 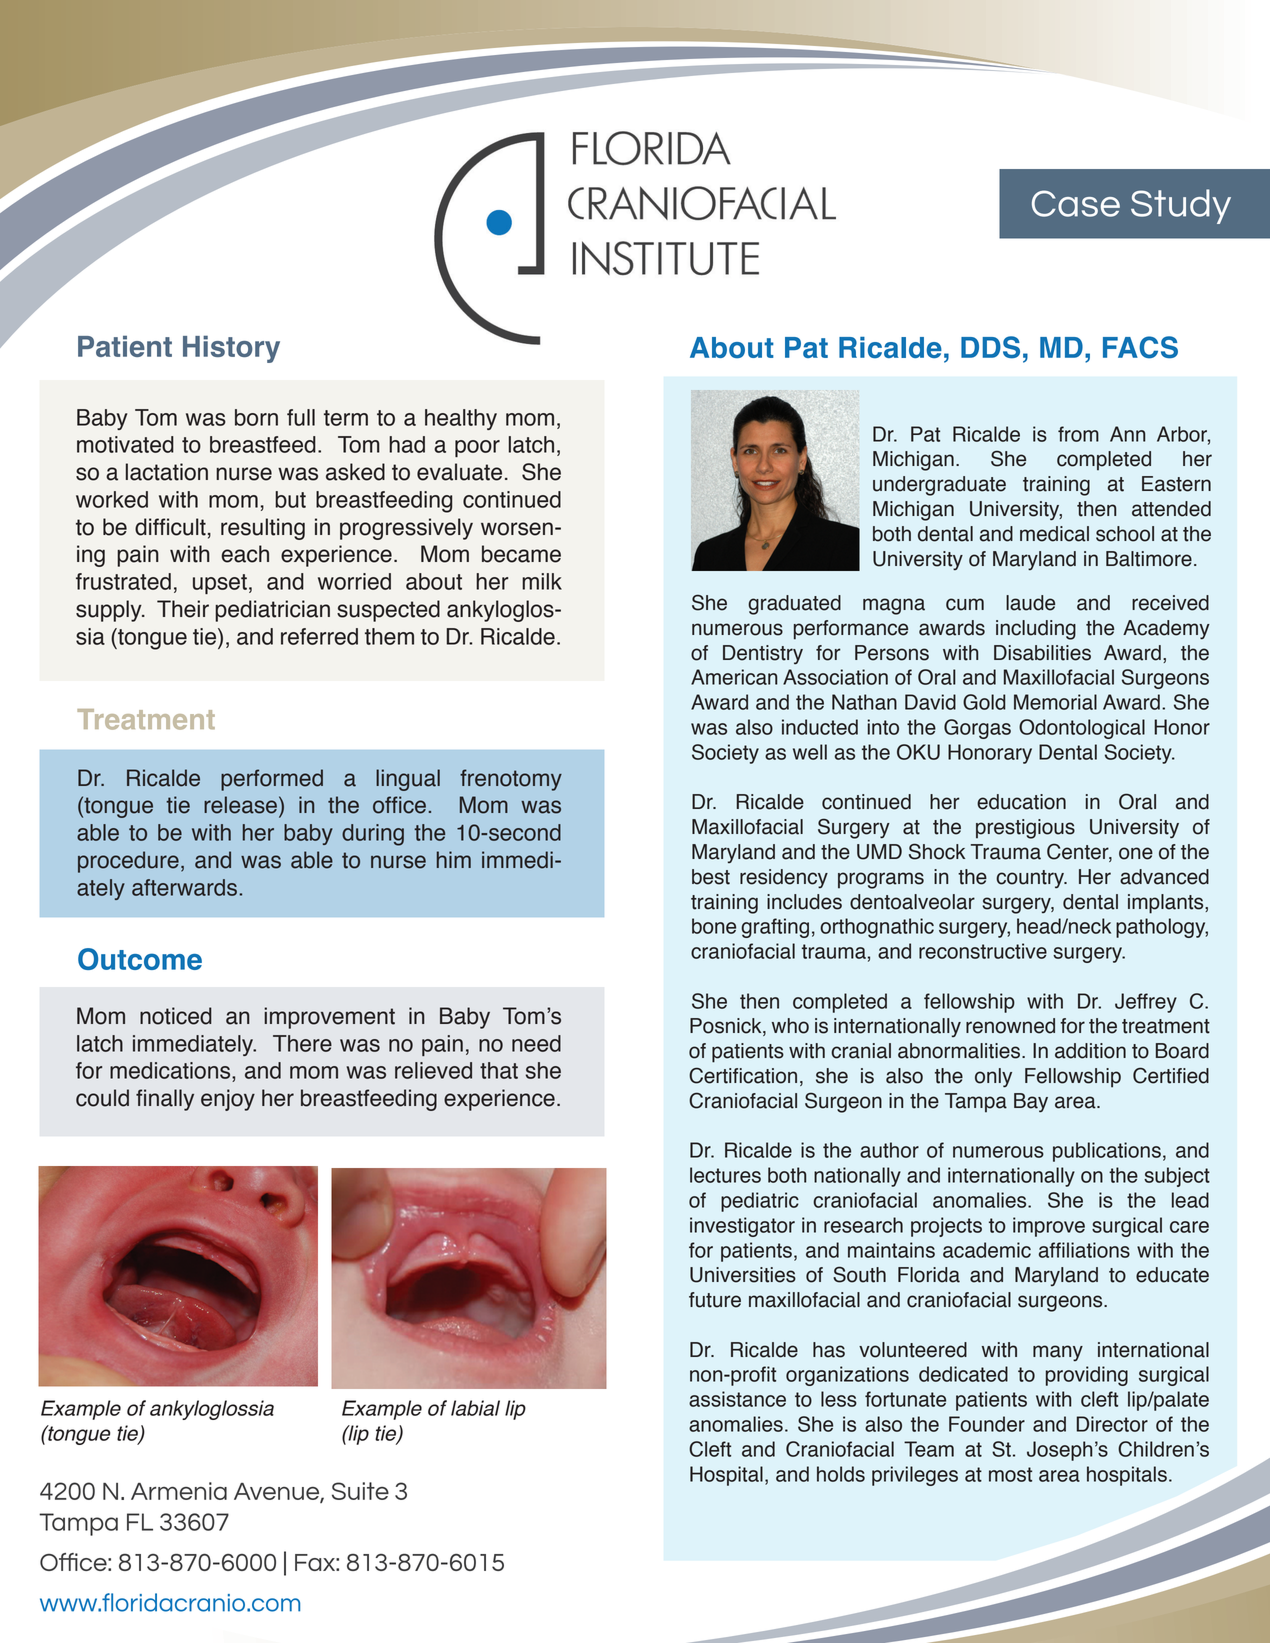 What do you see at coordinates (183, 609) in the screenshot?
I see `Their` at bounding box center [183, 609].
